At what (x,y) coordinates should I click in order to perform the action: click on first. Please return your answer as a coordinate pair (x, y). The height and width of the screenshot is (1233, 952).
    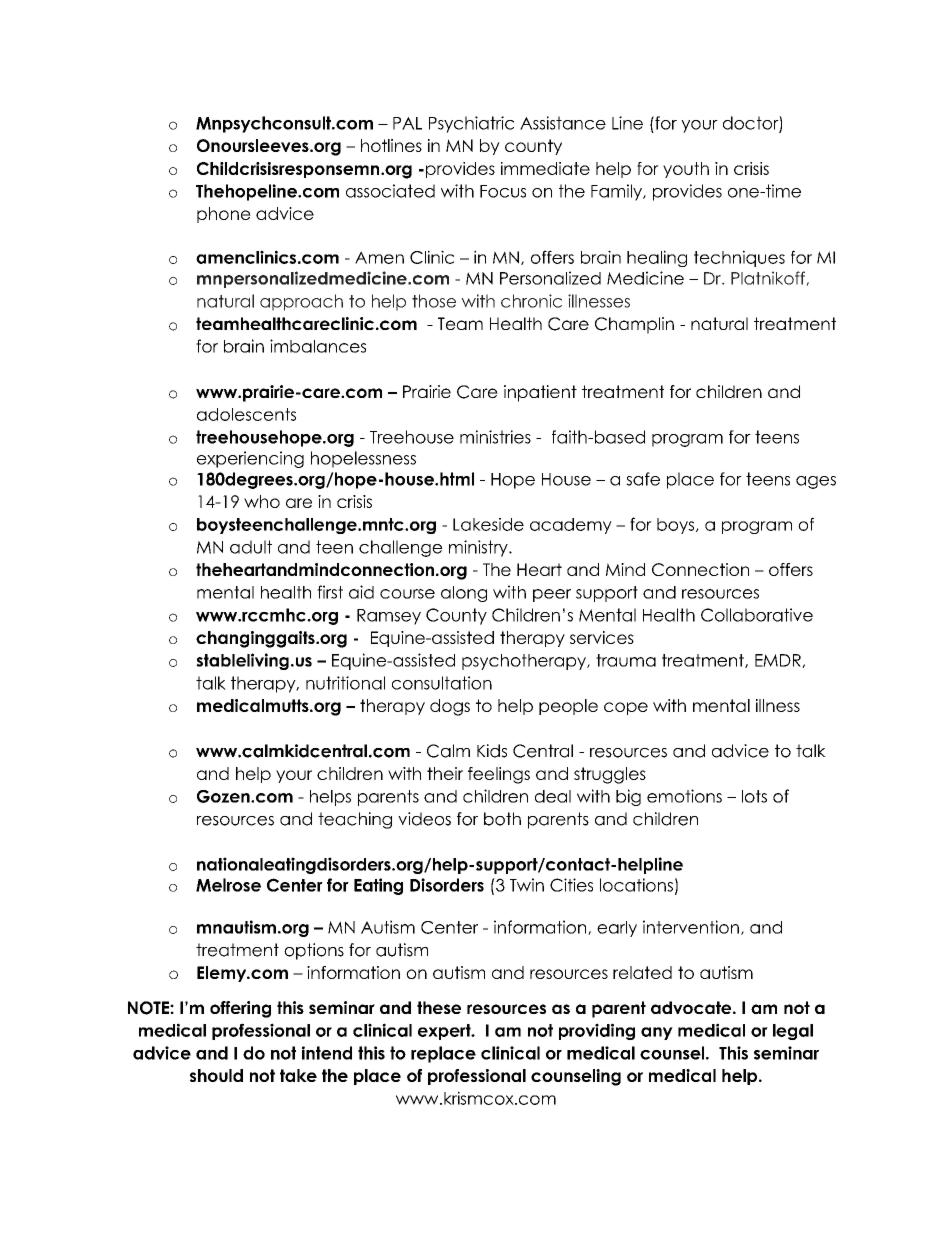
    Looking at the image, I should click on (330, 592).
